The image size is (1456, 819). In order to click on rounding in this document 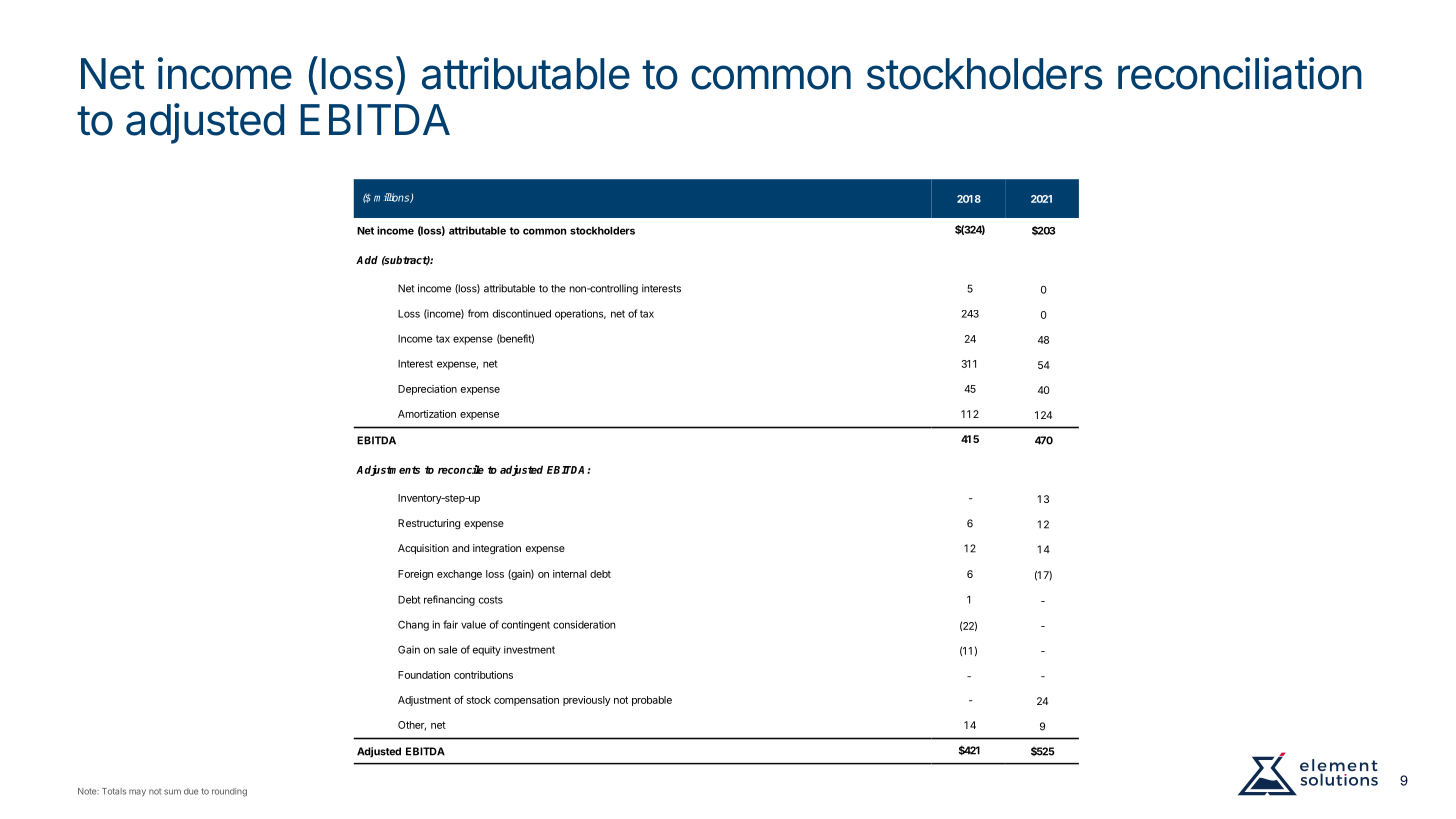, I will do `click(229, 792)`.
